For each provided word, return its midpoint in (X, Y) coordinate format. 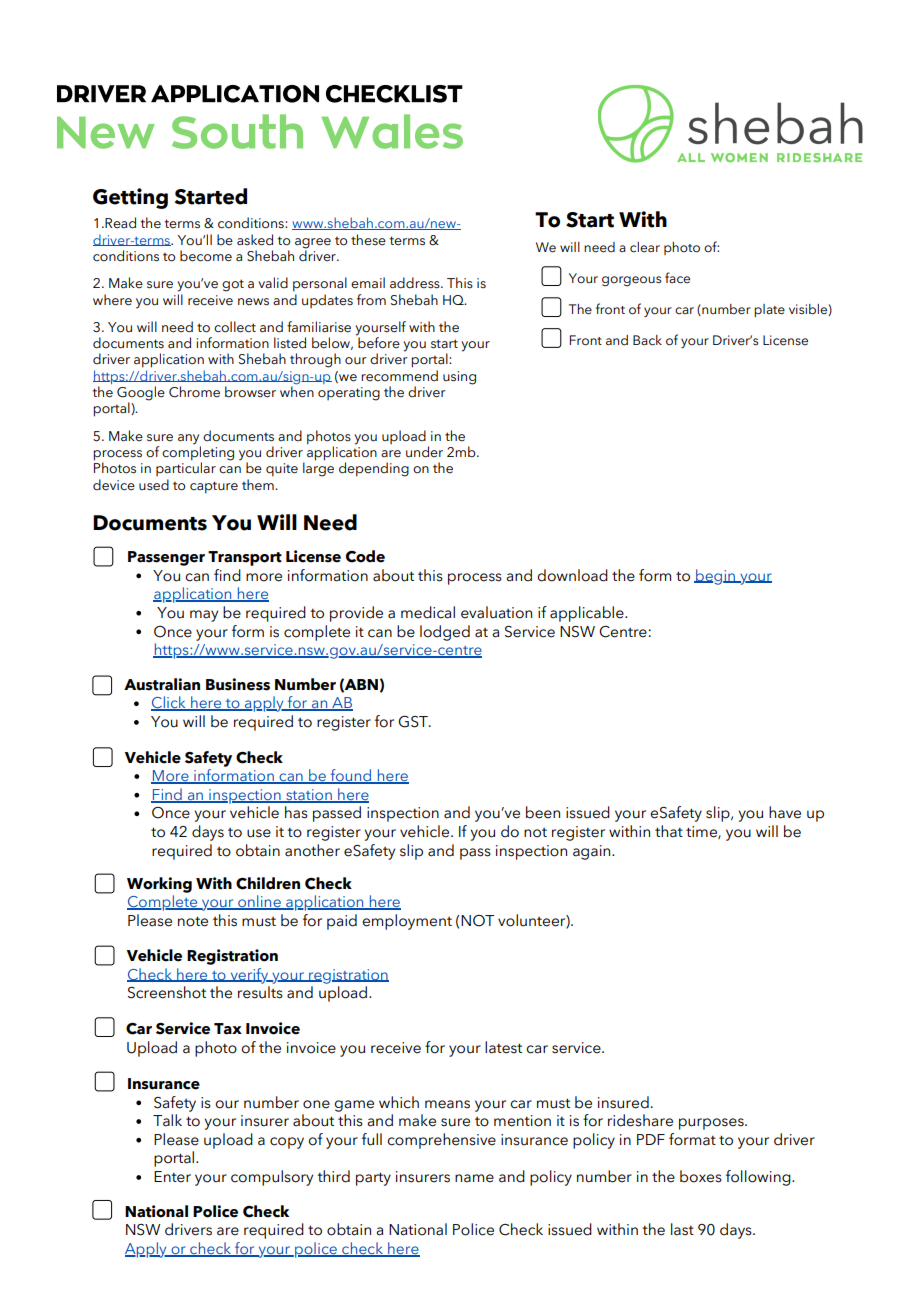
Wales (392, 131)
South (237, 131)
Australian (162, 684)
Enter (172, 1177)
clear (645, 247)
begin (715, 577)
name (474, 1178)
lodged (445, 633)
